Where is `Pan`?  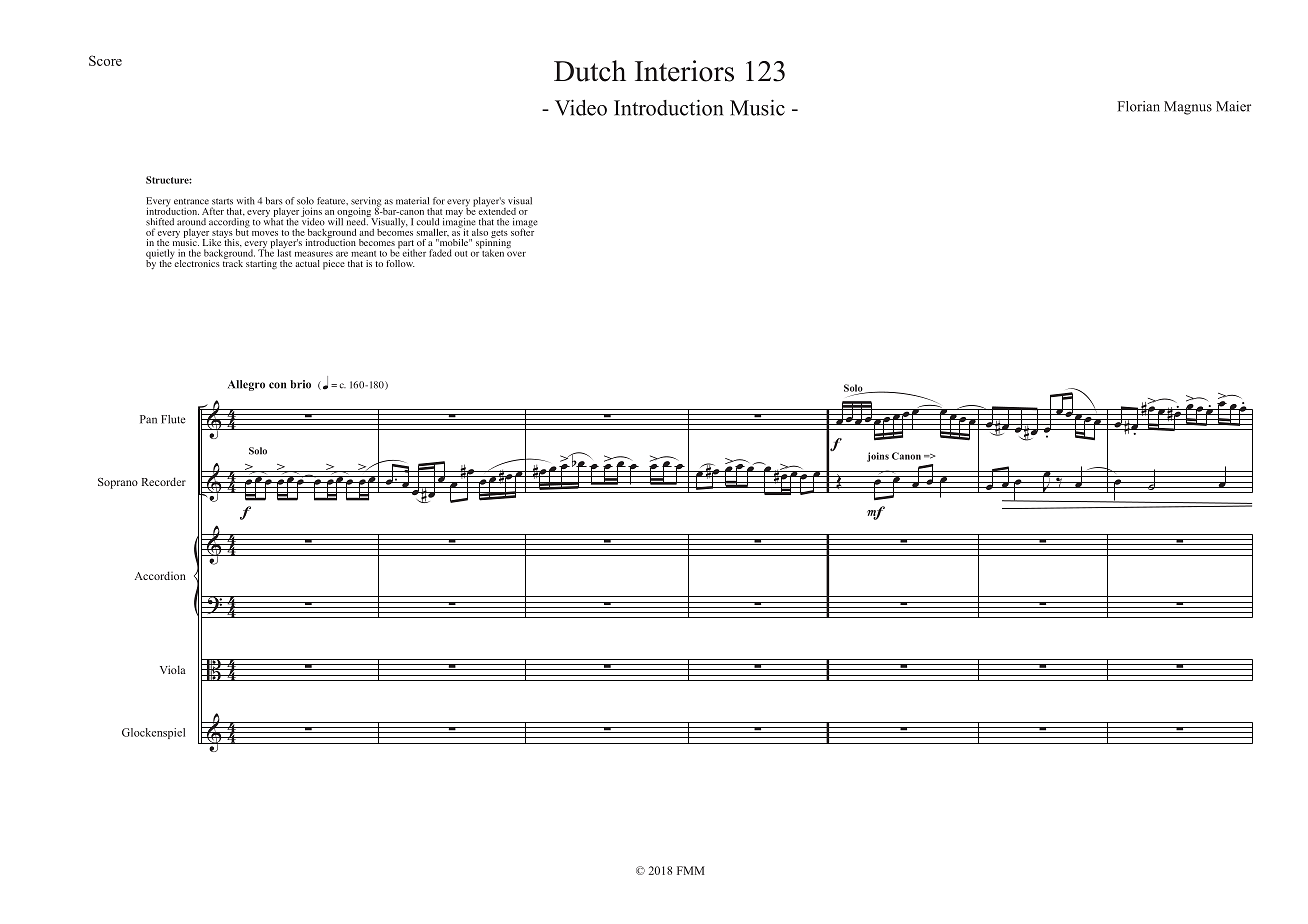
Pan is located at coordinates (148, 419).
